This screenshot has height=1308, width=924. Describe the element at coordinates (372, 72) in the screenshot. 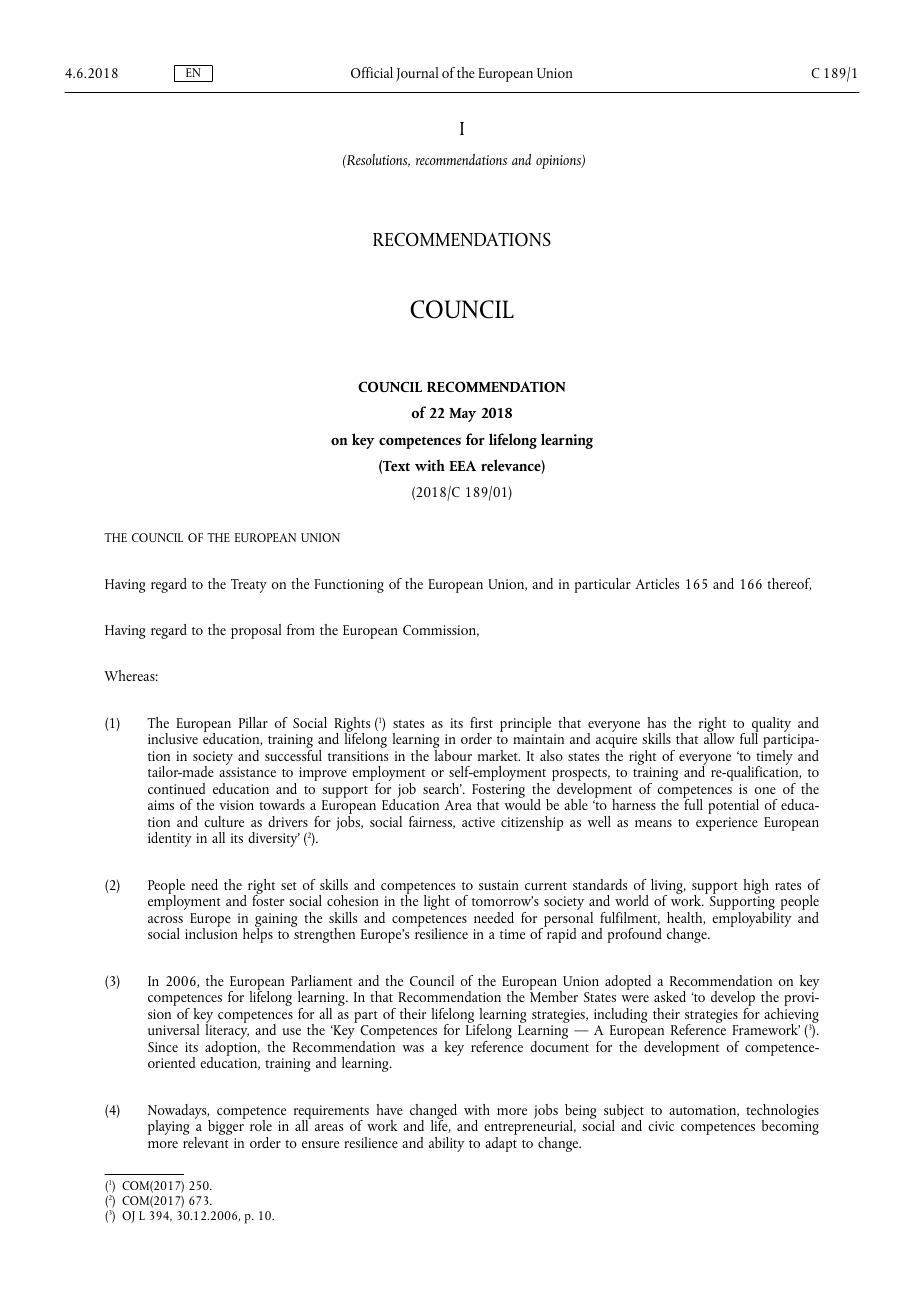

I see `Official` at that location.
